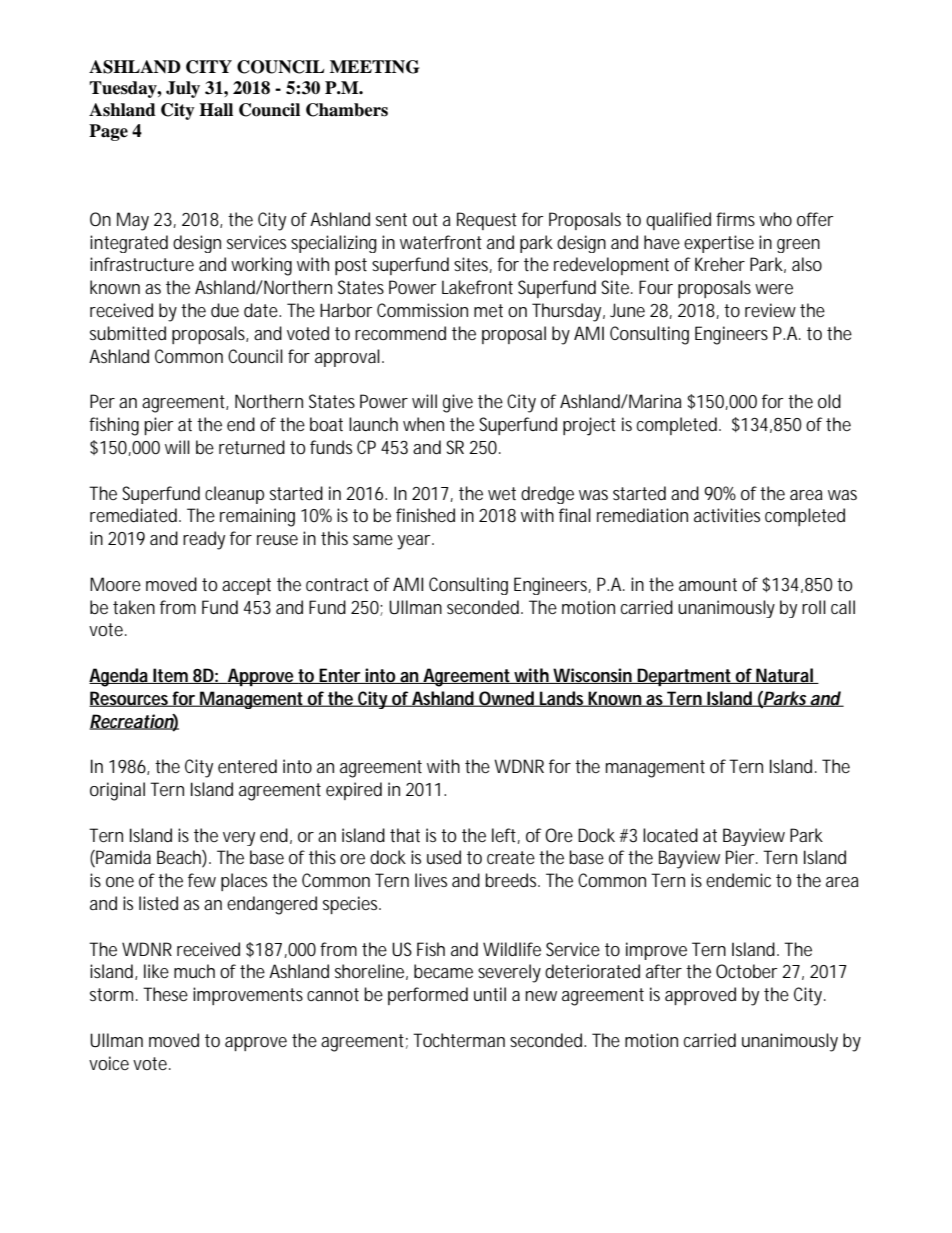 Image resolution: width=952 pixels, height=1233 pixels. What do you see at coordinates (252, 447) in the document?
I see `returned` at bounding box center [252, 447].
